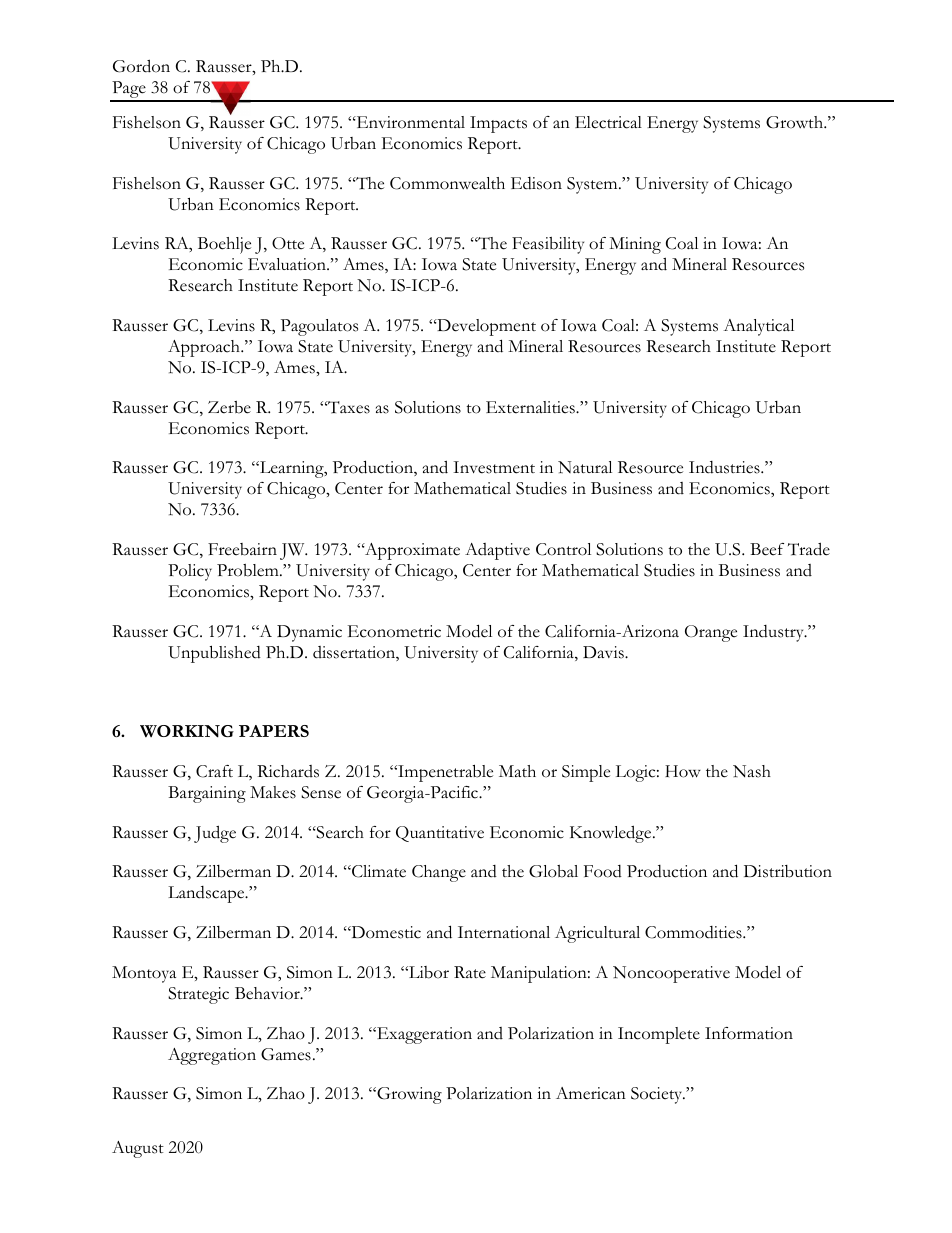 This document has width=952, height=1233. What do you see at coordinates (796, 122) in the document?
I see `Growth` at bounding box center [796, 122].
